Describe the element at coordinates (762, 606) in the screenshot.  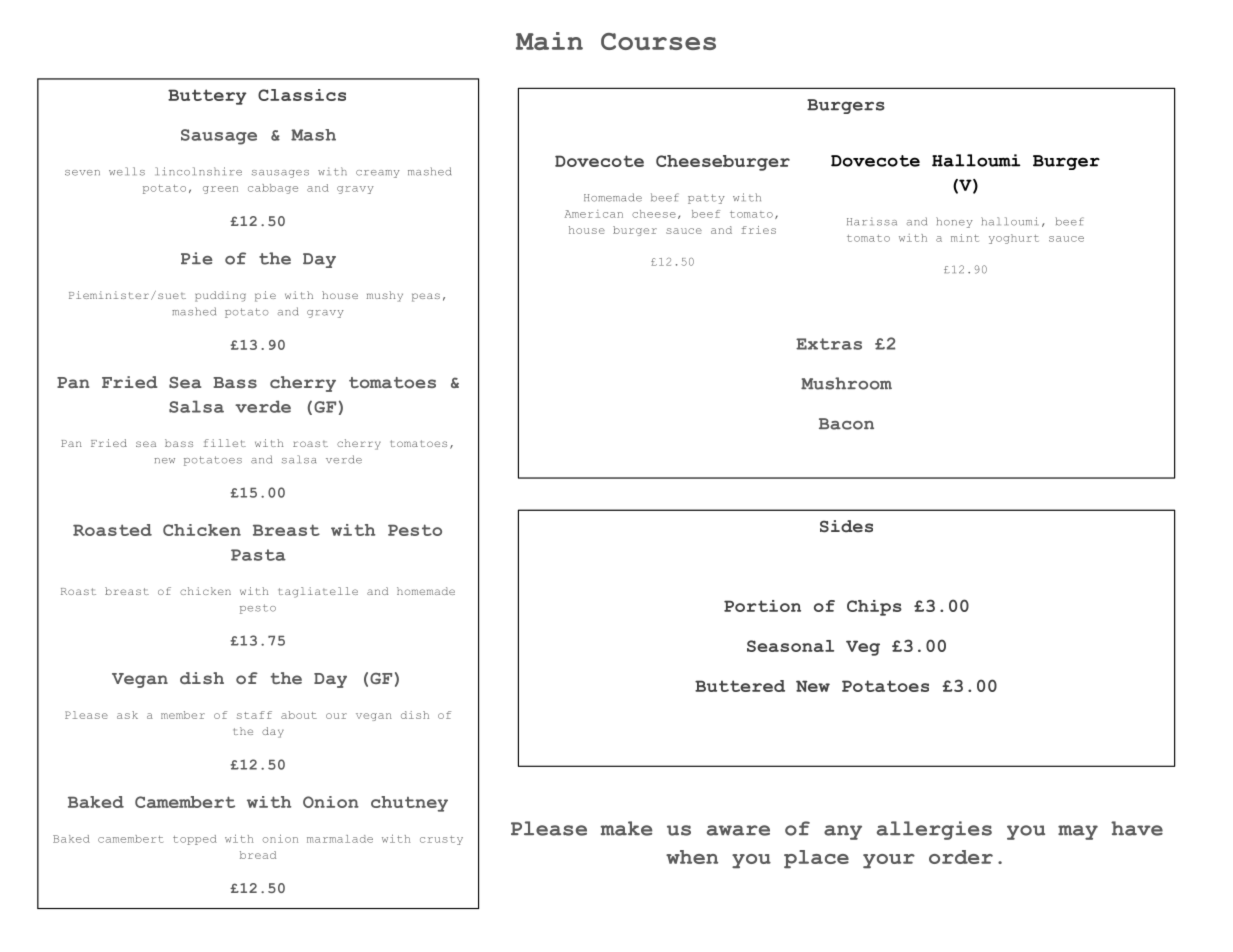
I see `Portion` at that location.
